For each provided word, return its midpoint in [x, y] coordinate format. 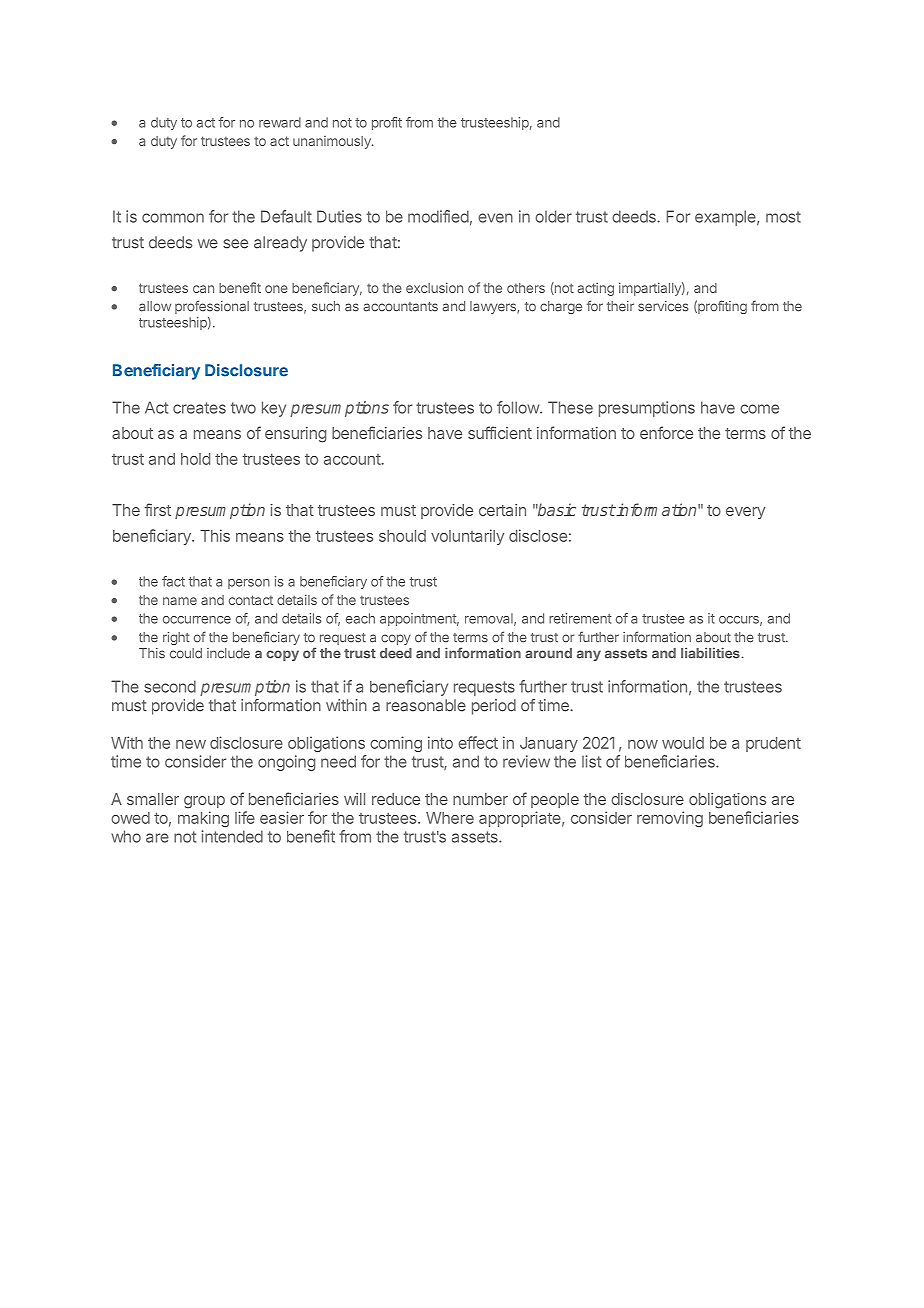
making [203, 819]
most [783, 217]
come [759, 409]
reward [280, 122]
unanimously [333, 142]
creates [199, 408]
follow [519, 407]
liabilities [710, 653]
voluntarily [467, 537]
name [180, 601]
